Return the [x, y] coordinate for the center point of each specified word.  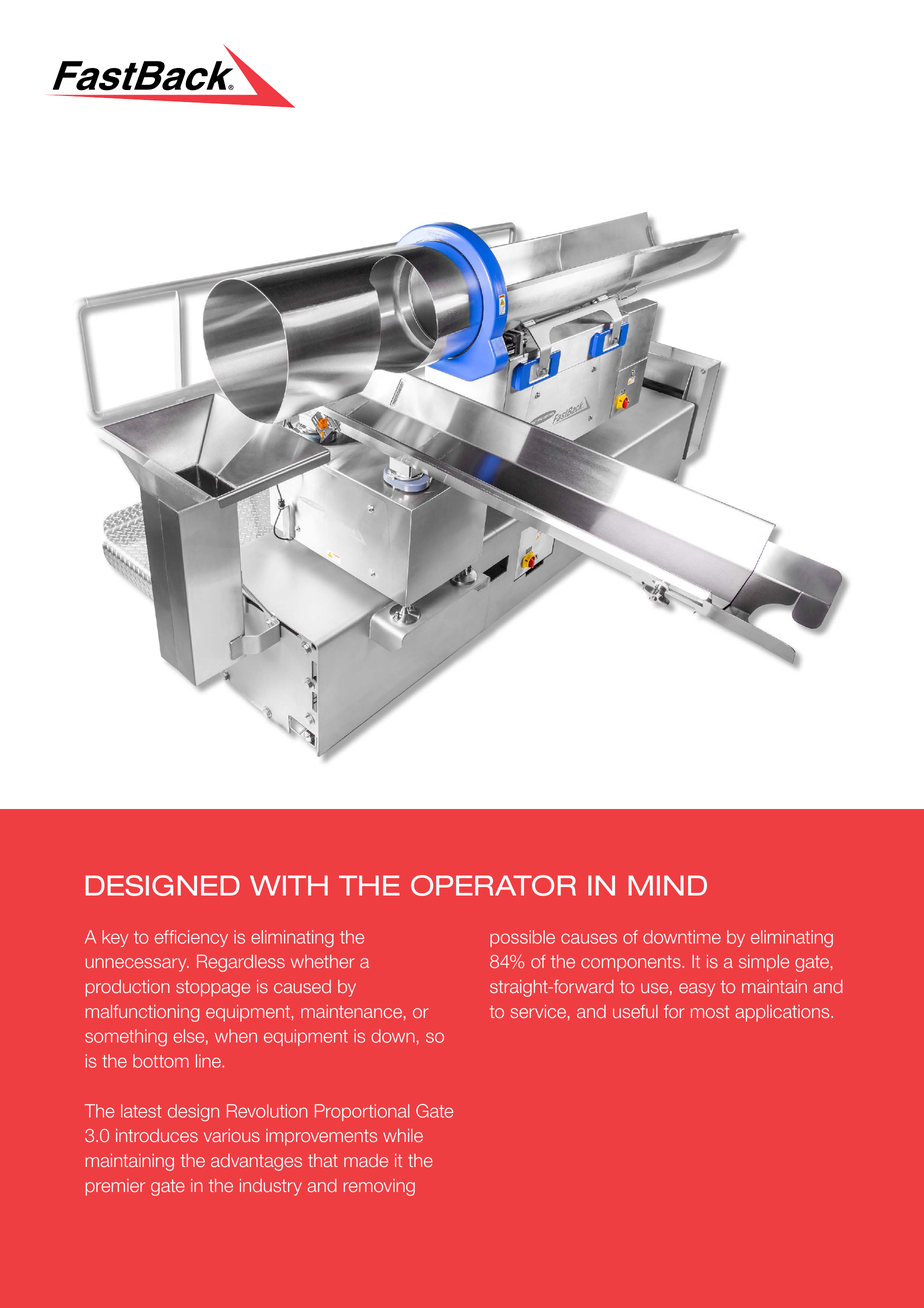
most [710, 1011]
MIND [667, 885]
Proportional [362, 1112]
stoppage [213, 988]
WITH [289, 885]
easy [697, 990]
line [209, 1061]
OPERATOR [493, 885]
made [366, 1160]
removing [379, 1187]
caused [302, 986]
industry [271, 1187]
